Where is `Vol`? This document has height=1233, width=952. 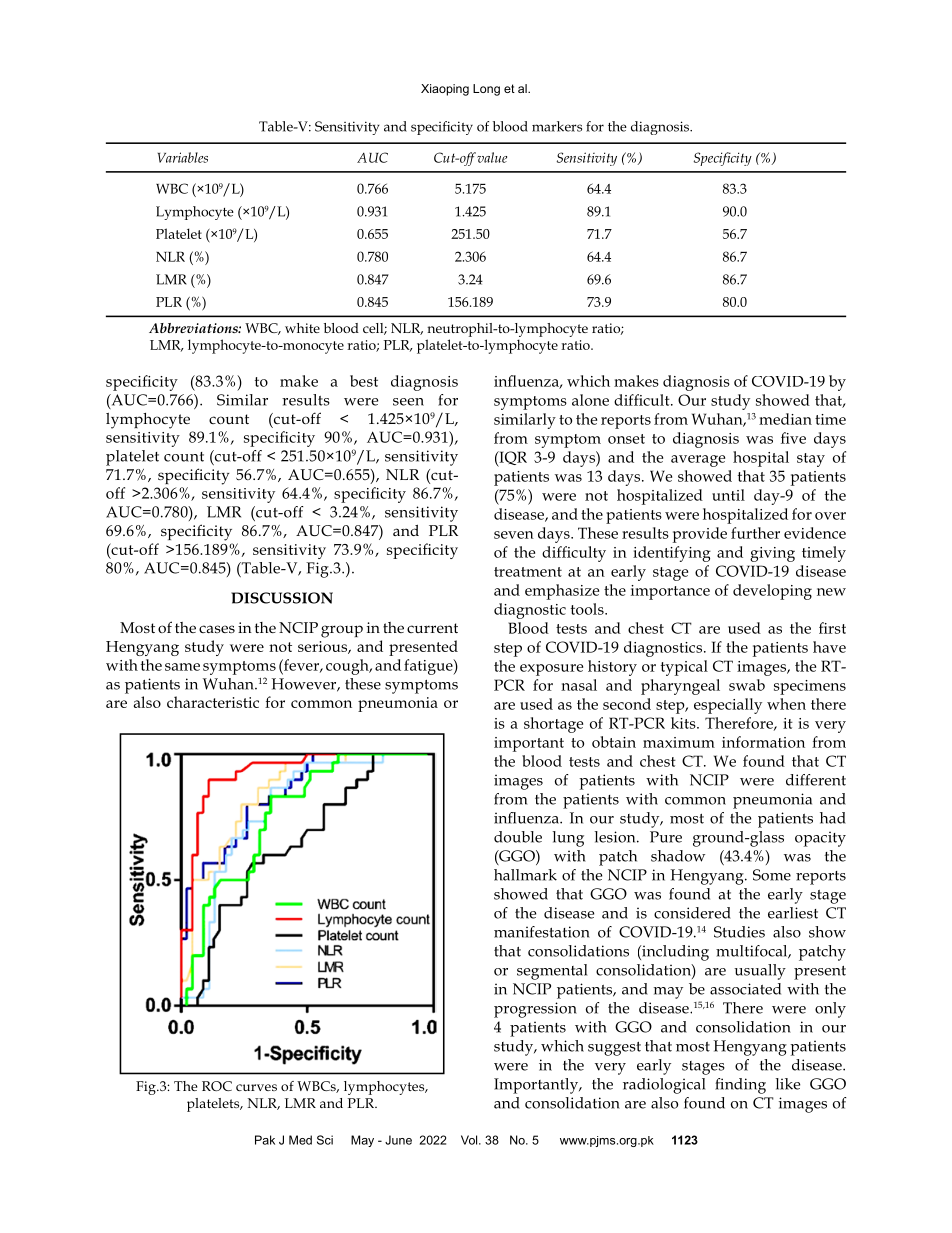
Vol is located at coordinates (470, 1140).
